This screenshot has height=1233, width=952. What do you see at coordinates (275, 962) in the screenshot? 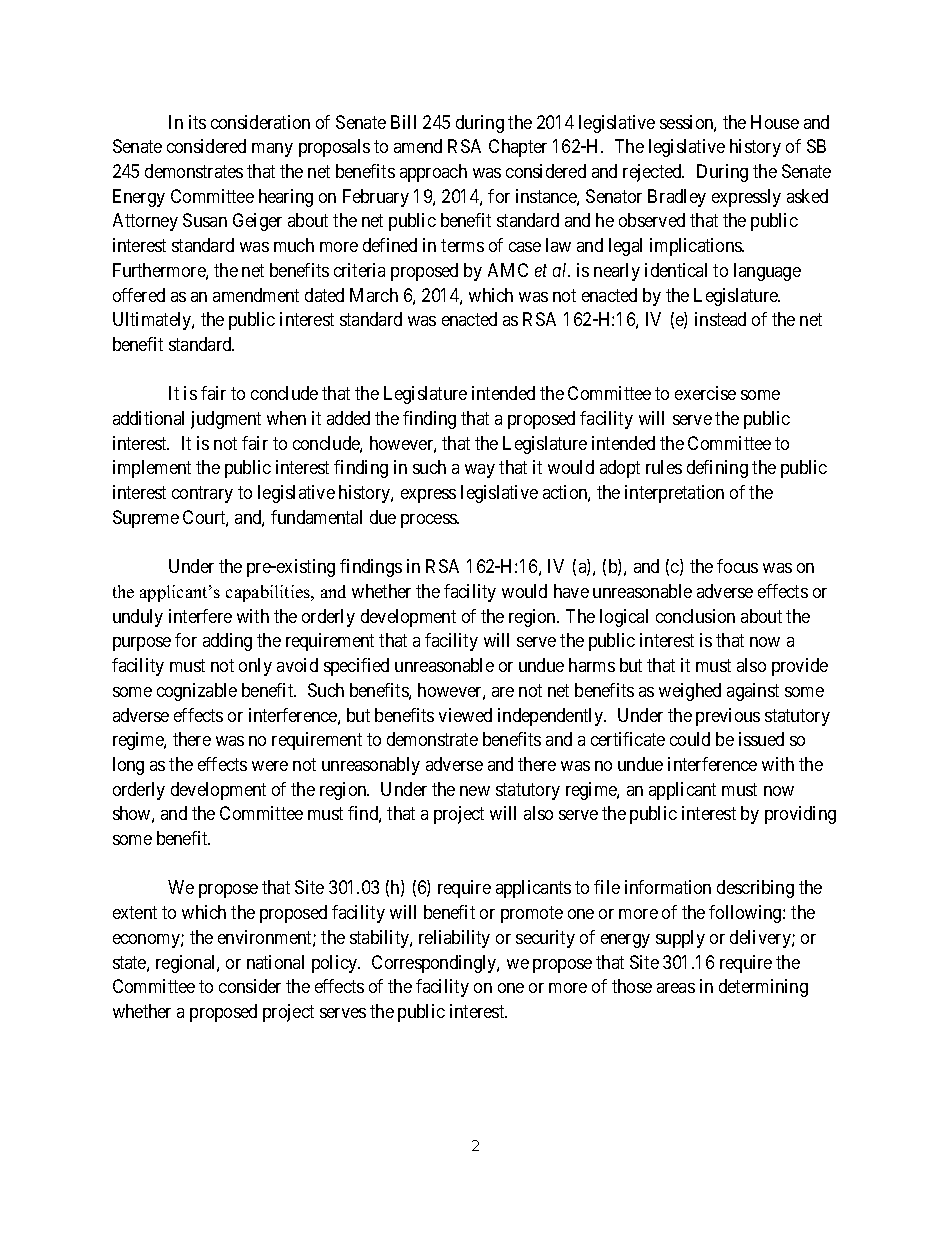
I see `national` at bounding box center [275, 962].
